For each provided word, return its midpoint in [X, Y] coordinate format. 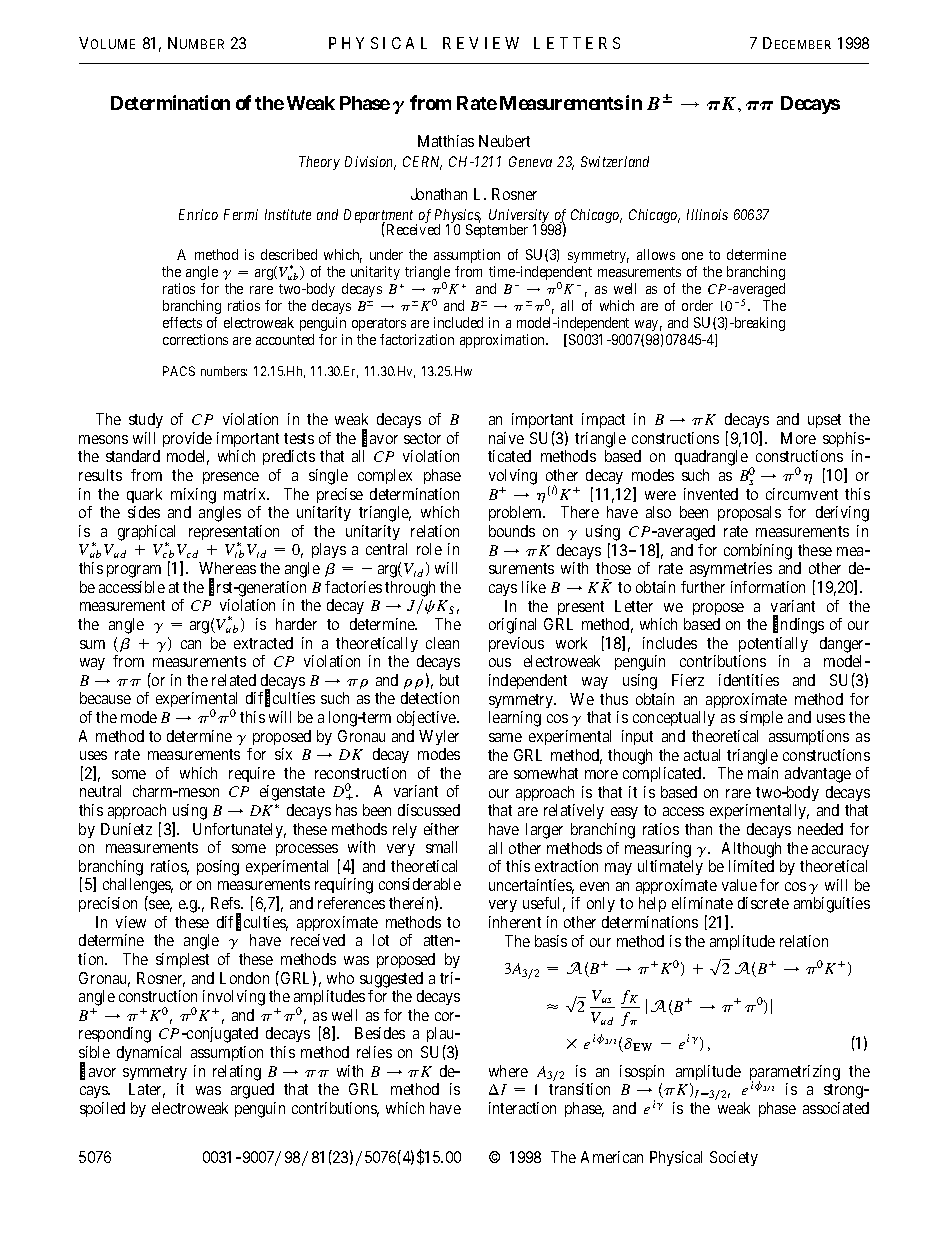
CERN [422, 163]
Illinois [707, 214]
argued [252, 1091]
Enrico [198, 214]
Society [734, 1158]
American [612, 1157]
